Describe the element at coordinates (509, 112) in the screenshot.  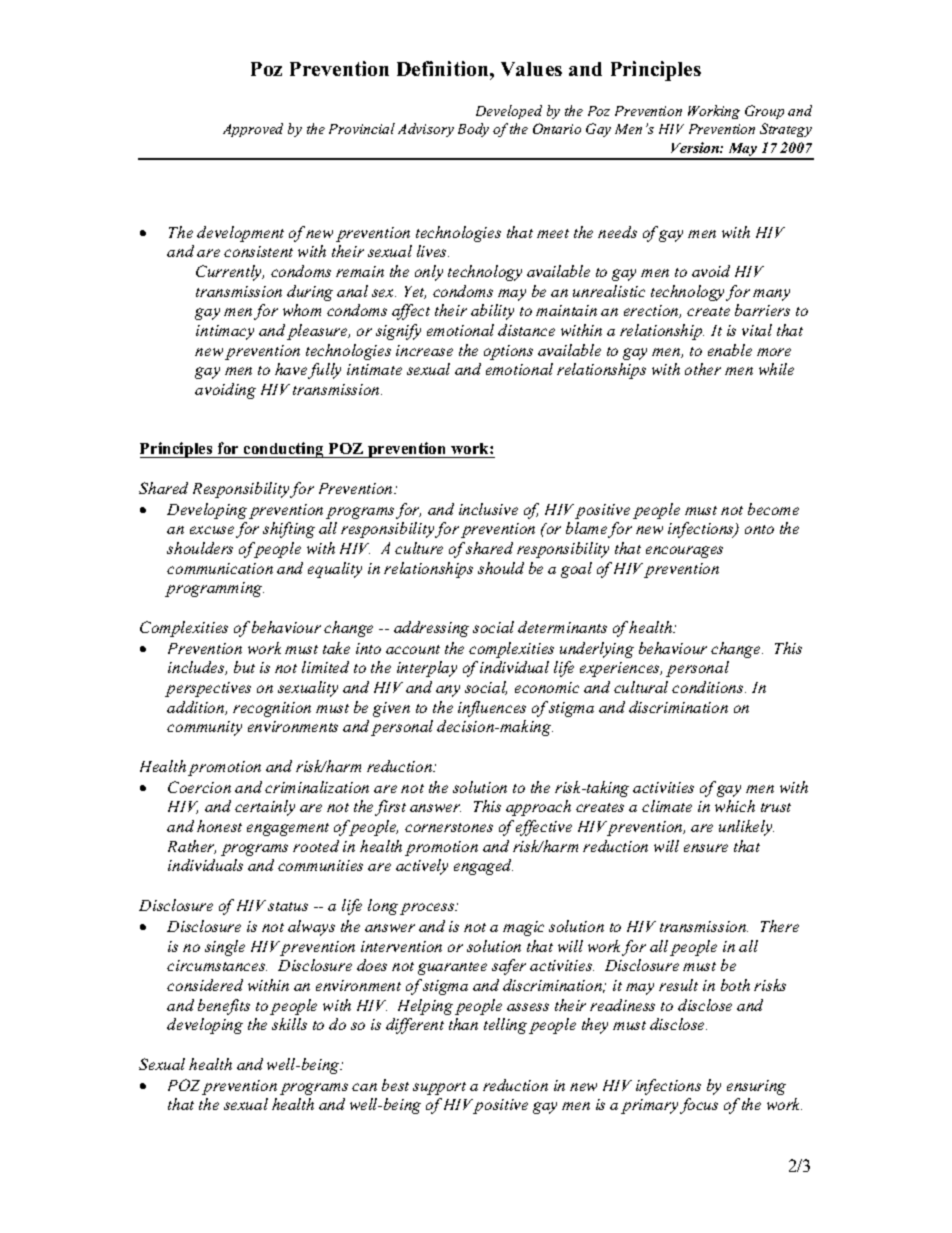
I see `Developed` at that location.
